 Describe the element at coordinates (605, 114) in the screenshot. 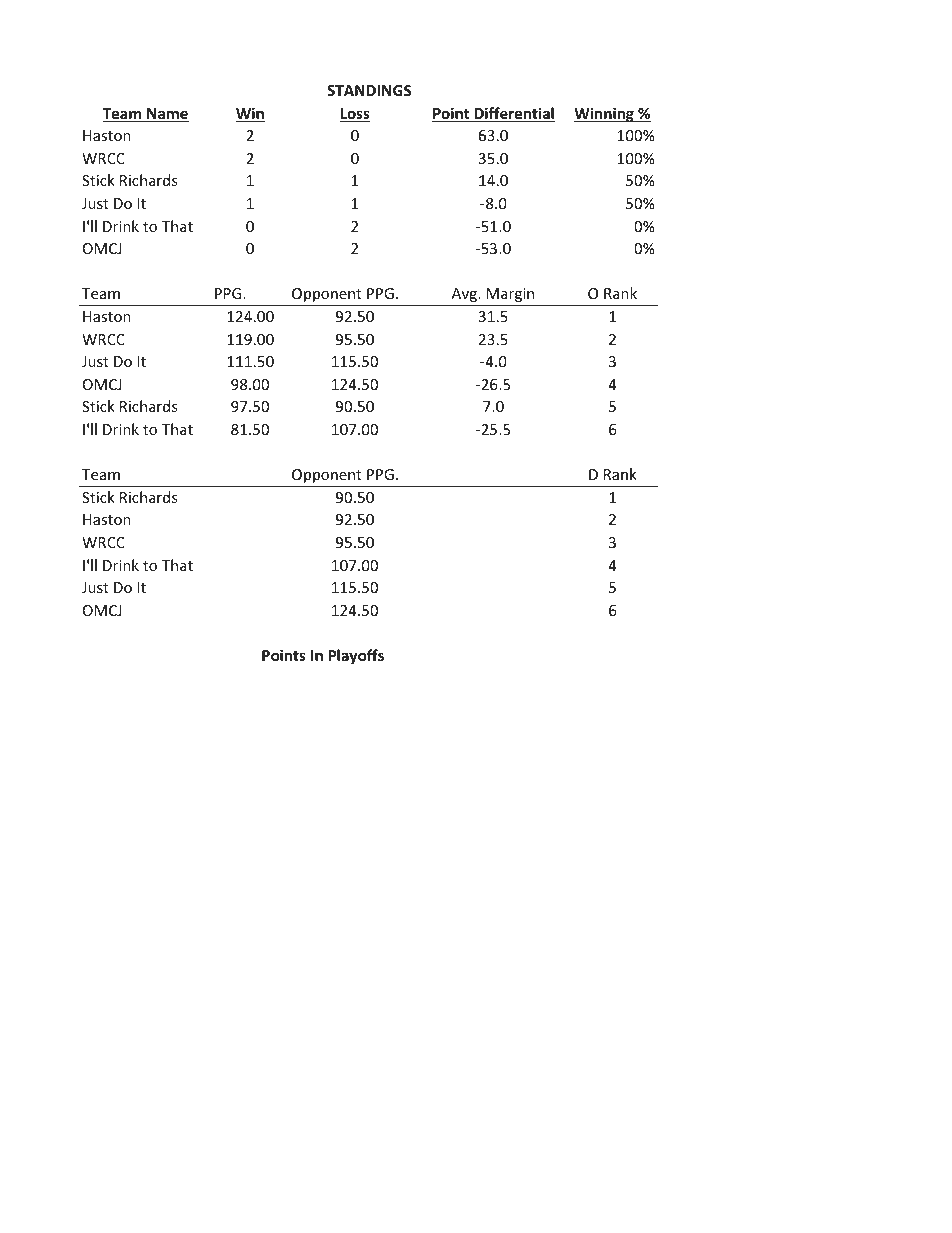

I see `Winning` at that location.
